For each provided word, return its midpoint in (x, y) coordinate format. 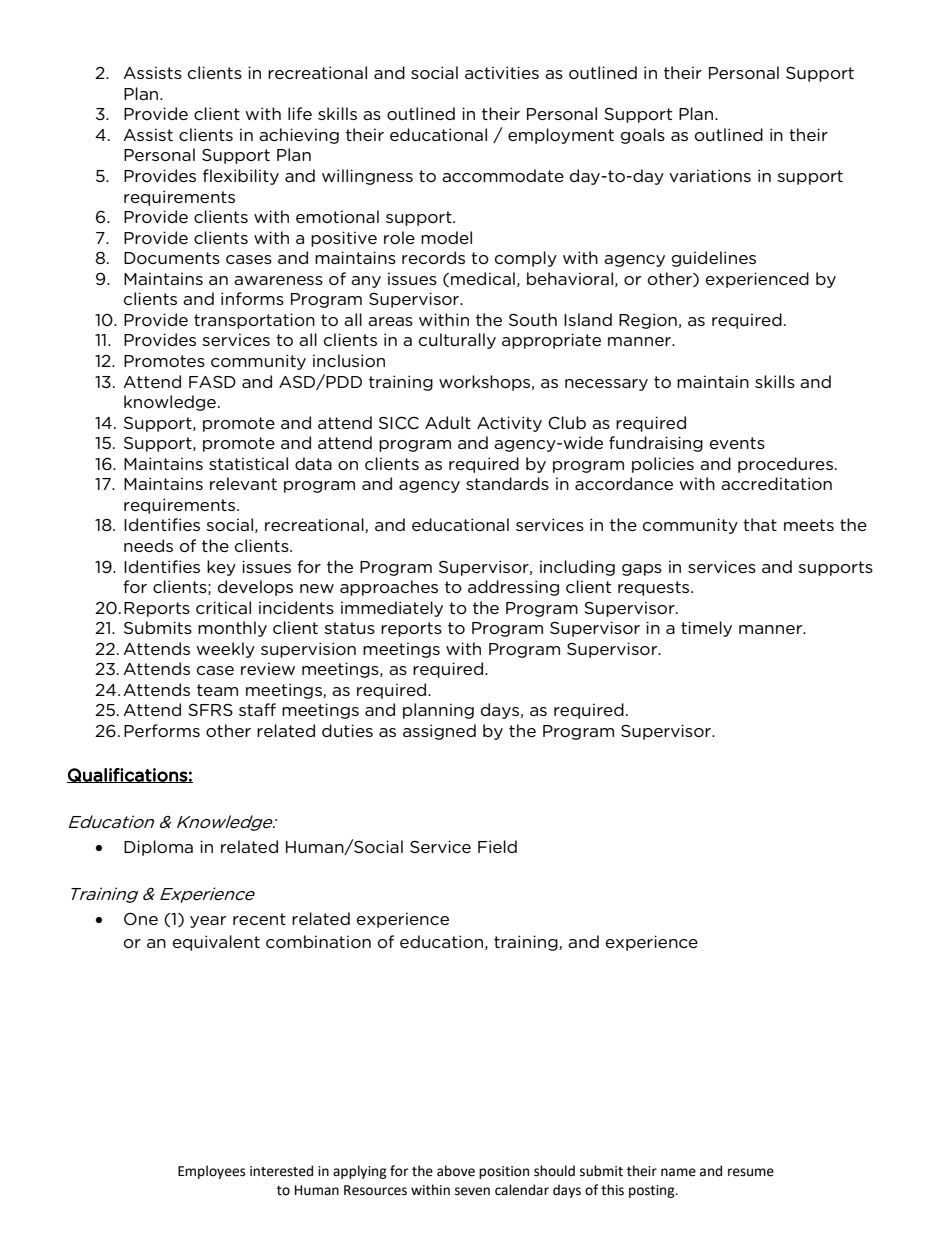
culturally (457, 341)
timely (706, 629)
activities (502, 72)
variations (710, 175)
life (300, 113)
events (737, 443)
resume (751, 1172)
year (208, 922)
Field (497, 846)
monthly (232, 629)
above (456, 1171)
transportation (254, 321)
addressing (513, 588)
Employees (211, 1172)
